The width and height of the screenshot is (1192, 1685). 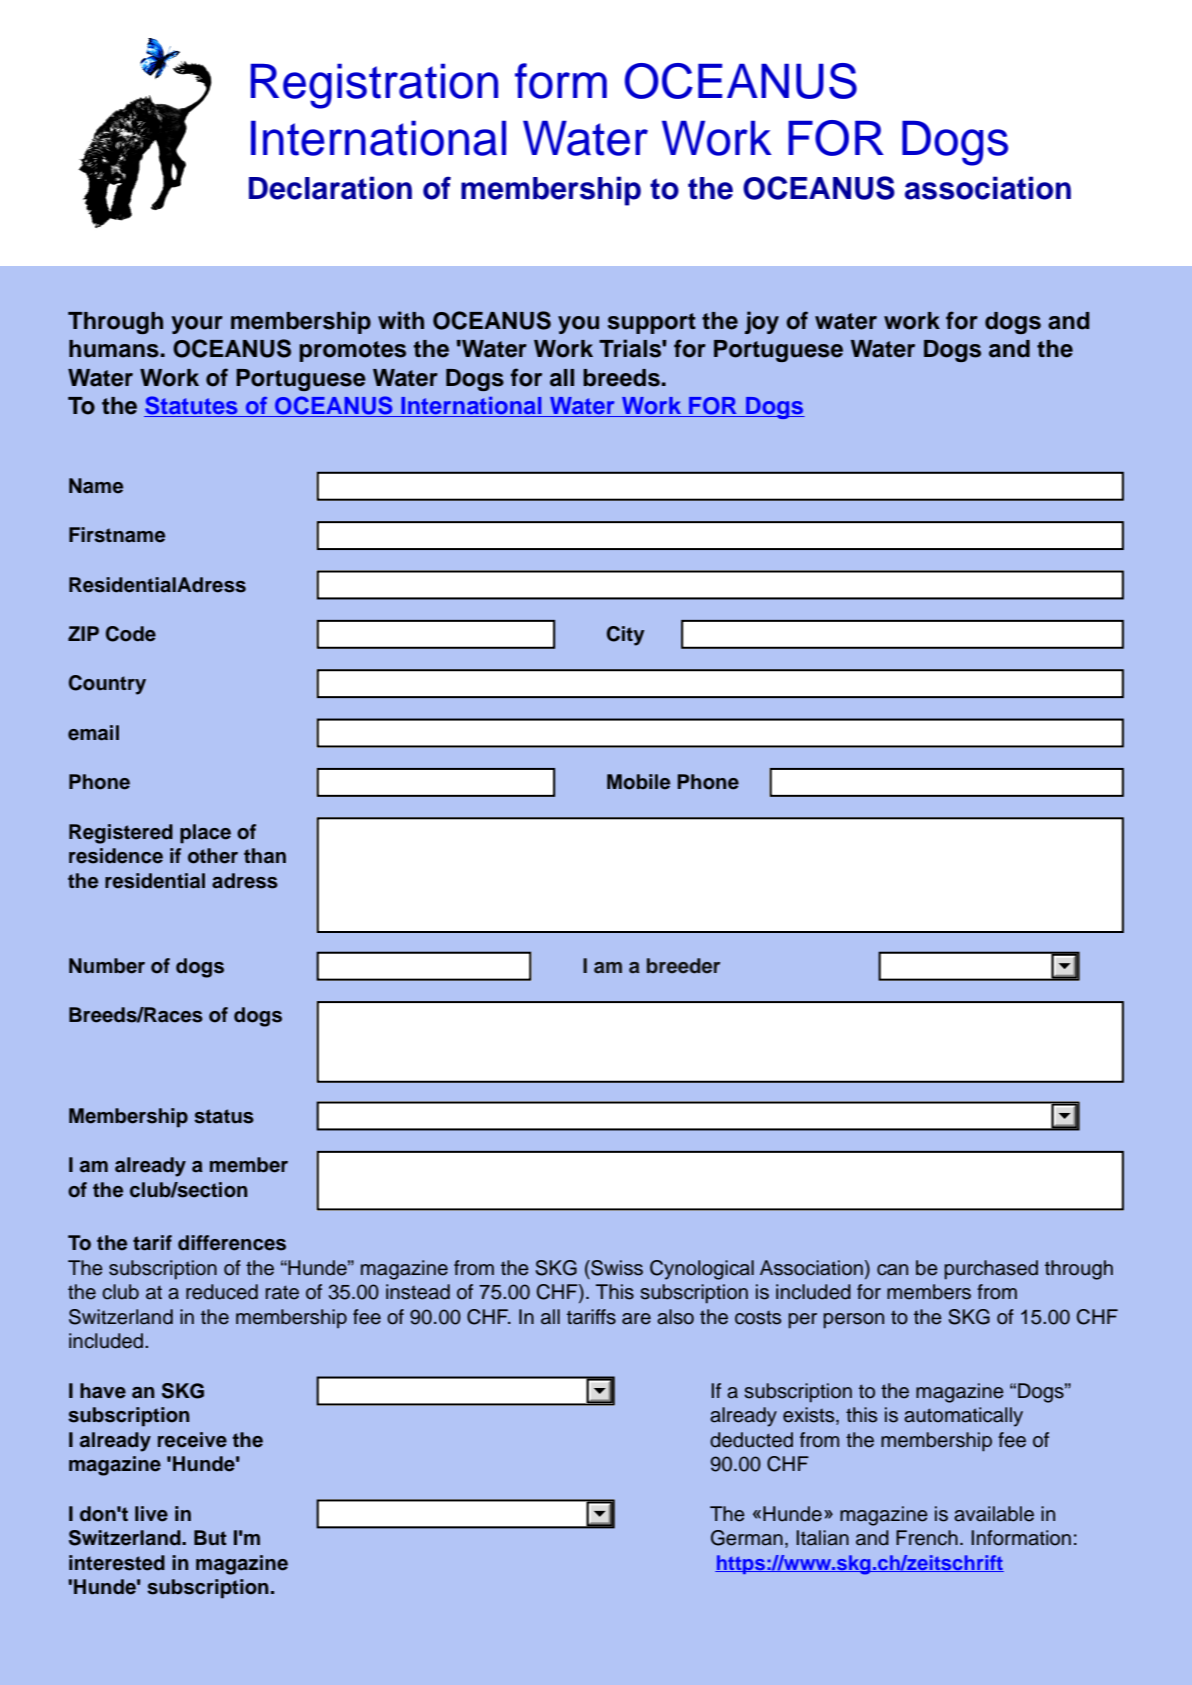 What do you see at coordinates (192, 406) in the screenshot?
I see `Statutes` at bounding box center [192, 406].
